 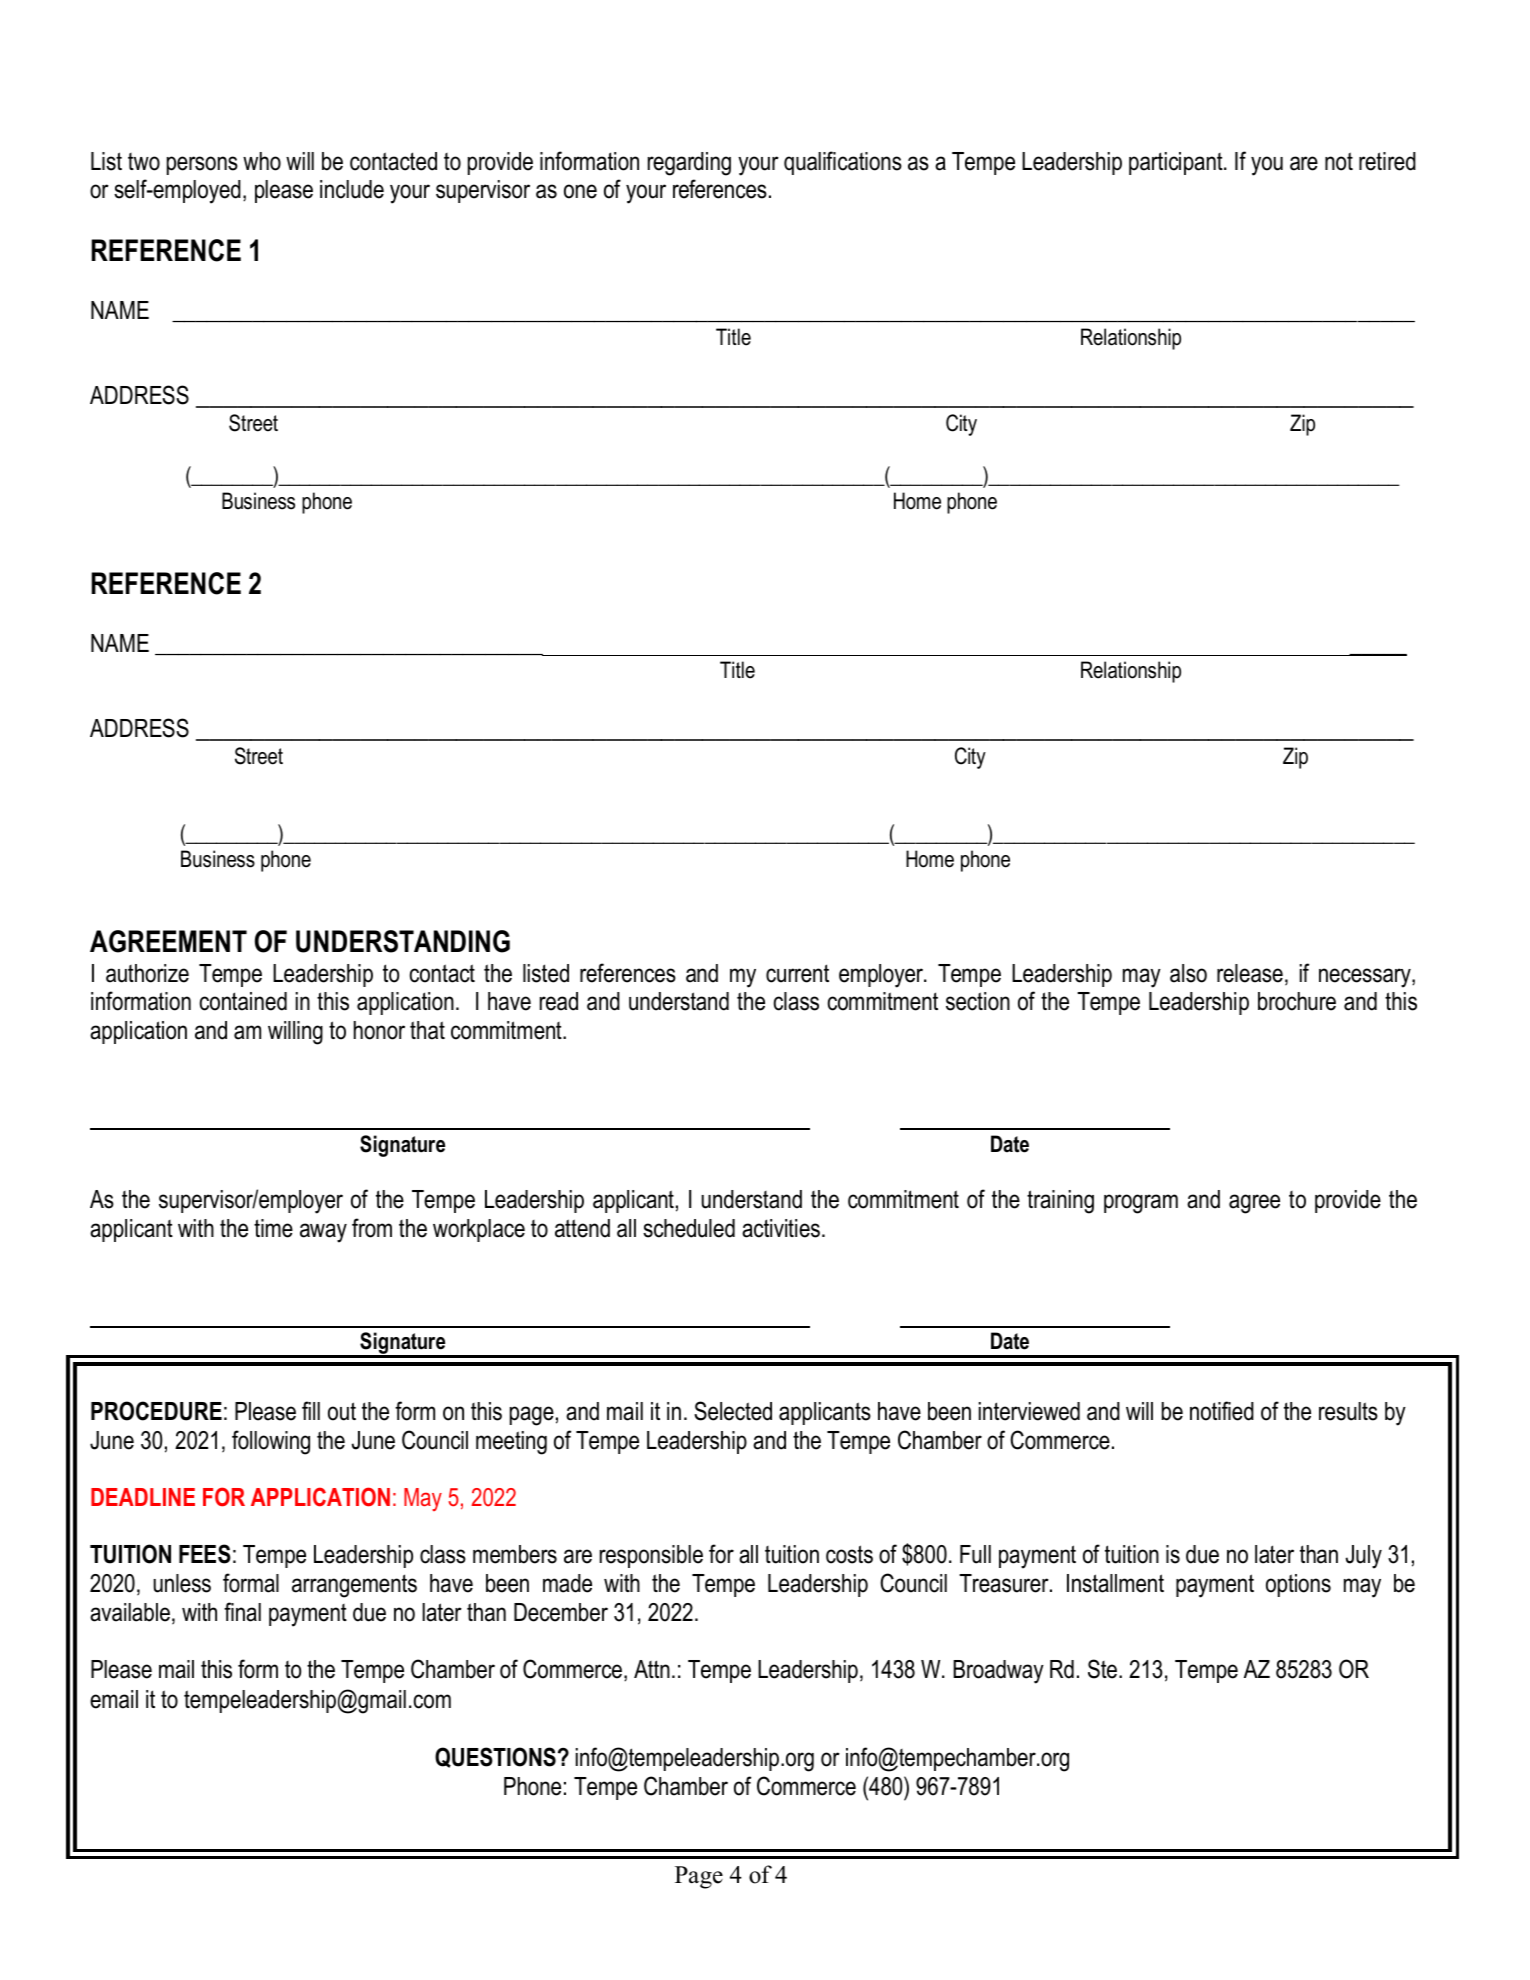 I want to click on Attn, so click(x=652, y=1669).
